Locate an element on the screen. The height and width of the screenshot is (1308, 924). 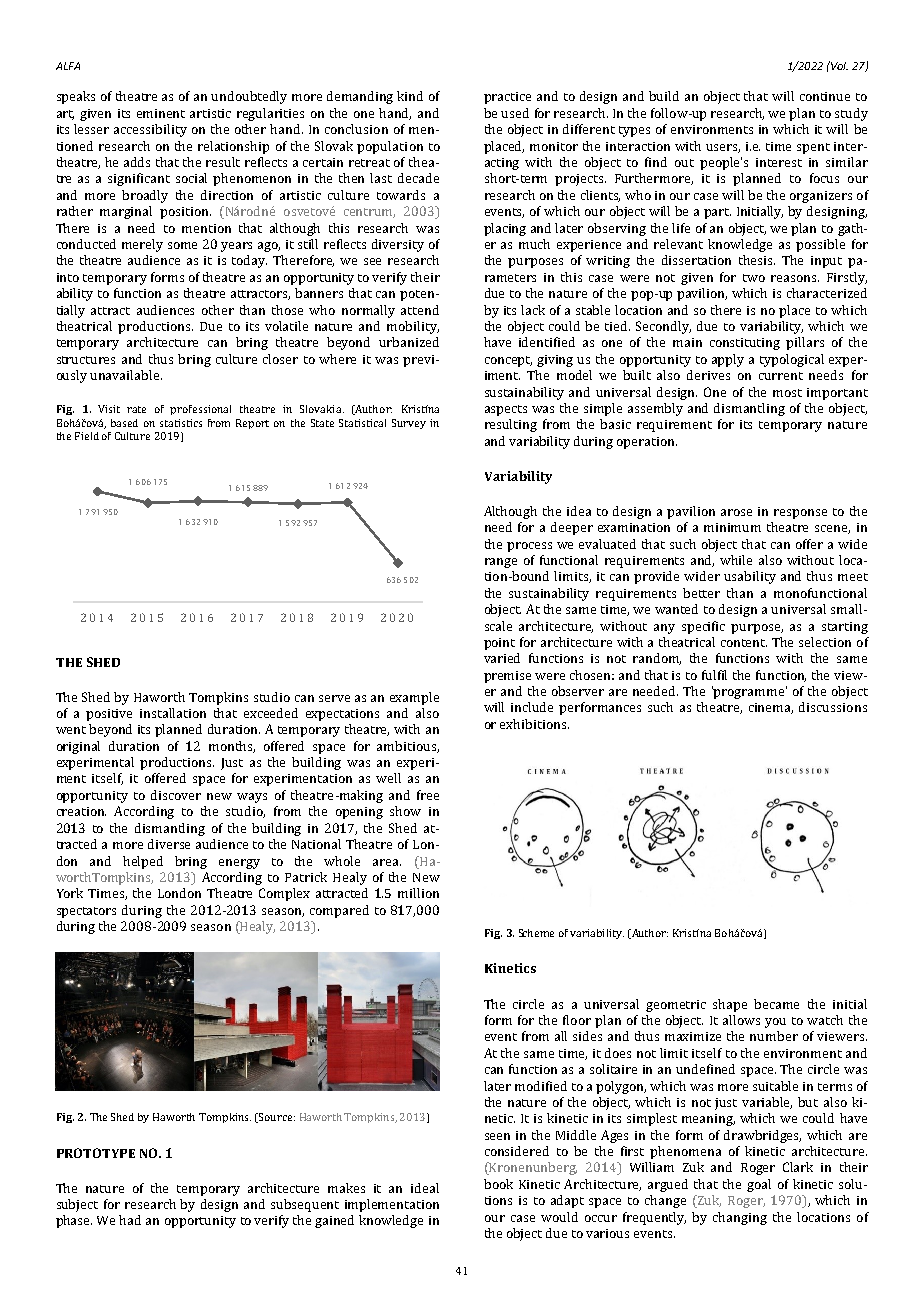
goal is located at coordinates (759, 1185).
